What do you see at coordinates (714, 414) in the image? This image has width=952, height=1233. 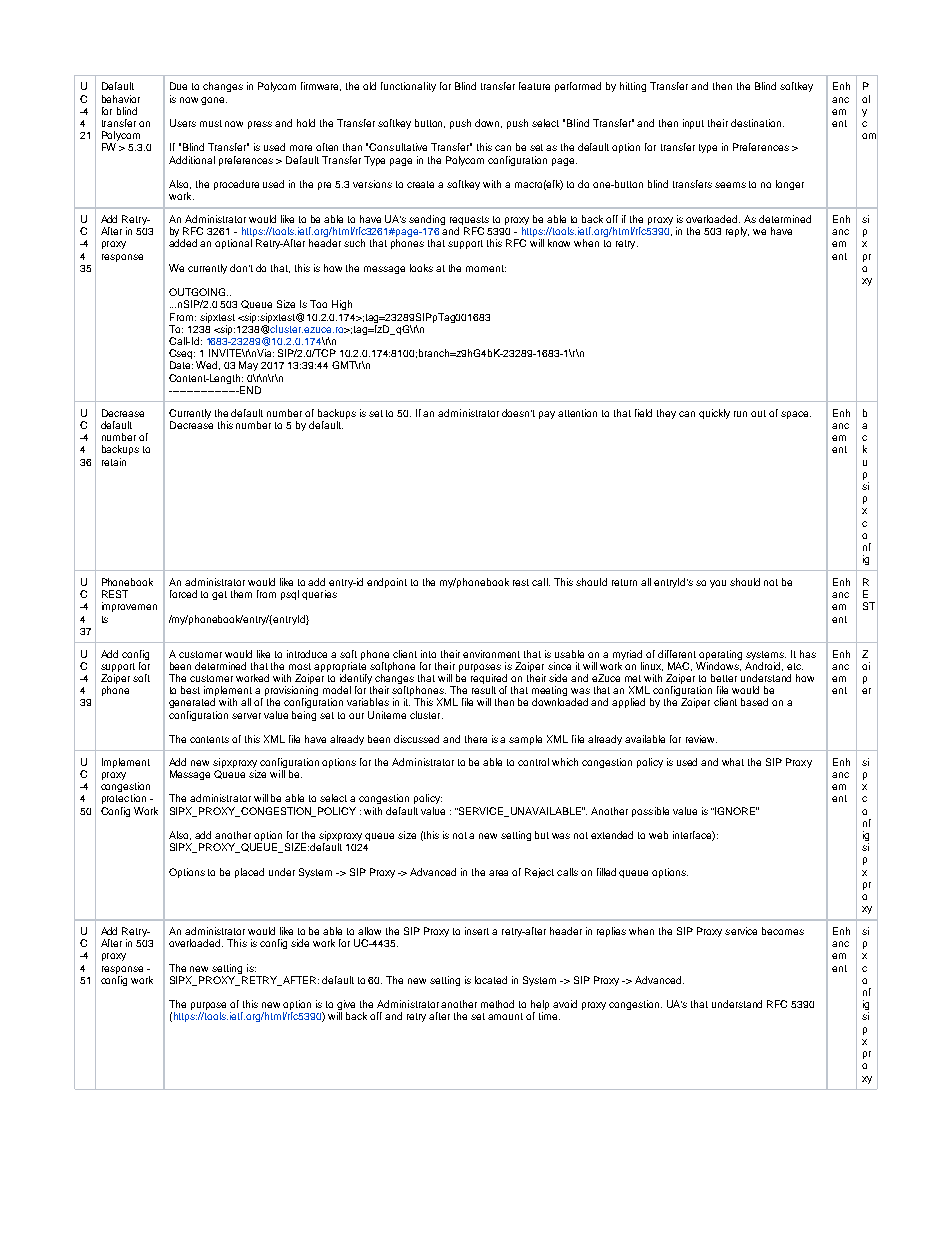 I see `quickly` at bounding box center [714, 414].
